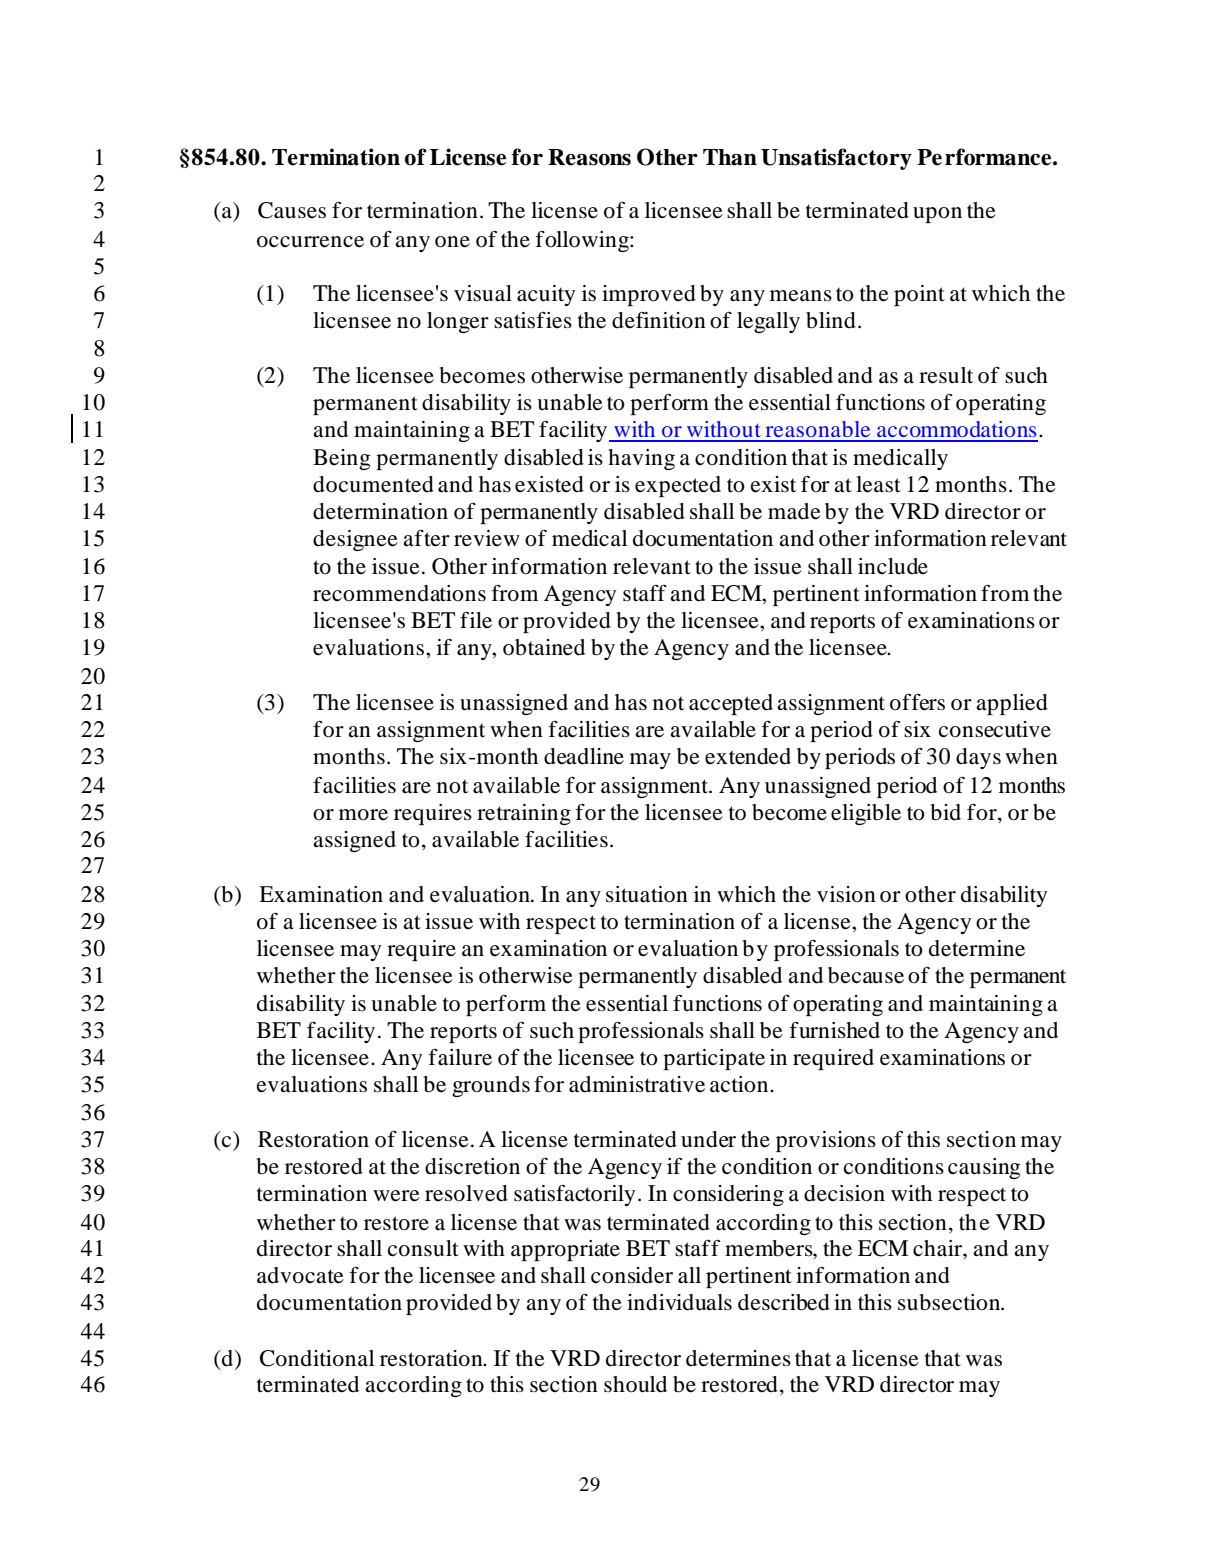 The height and width of the document is (1565, 1209). Describe the element at coordinates (373, 484) in the document. I see `documented` at that location.
